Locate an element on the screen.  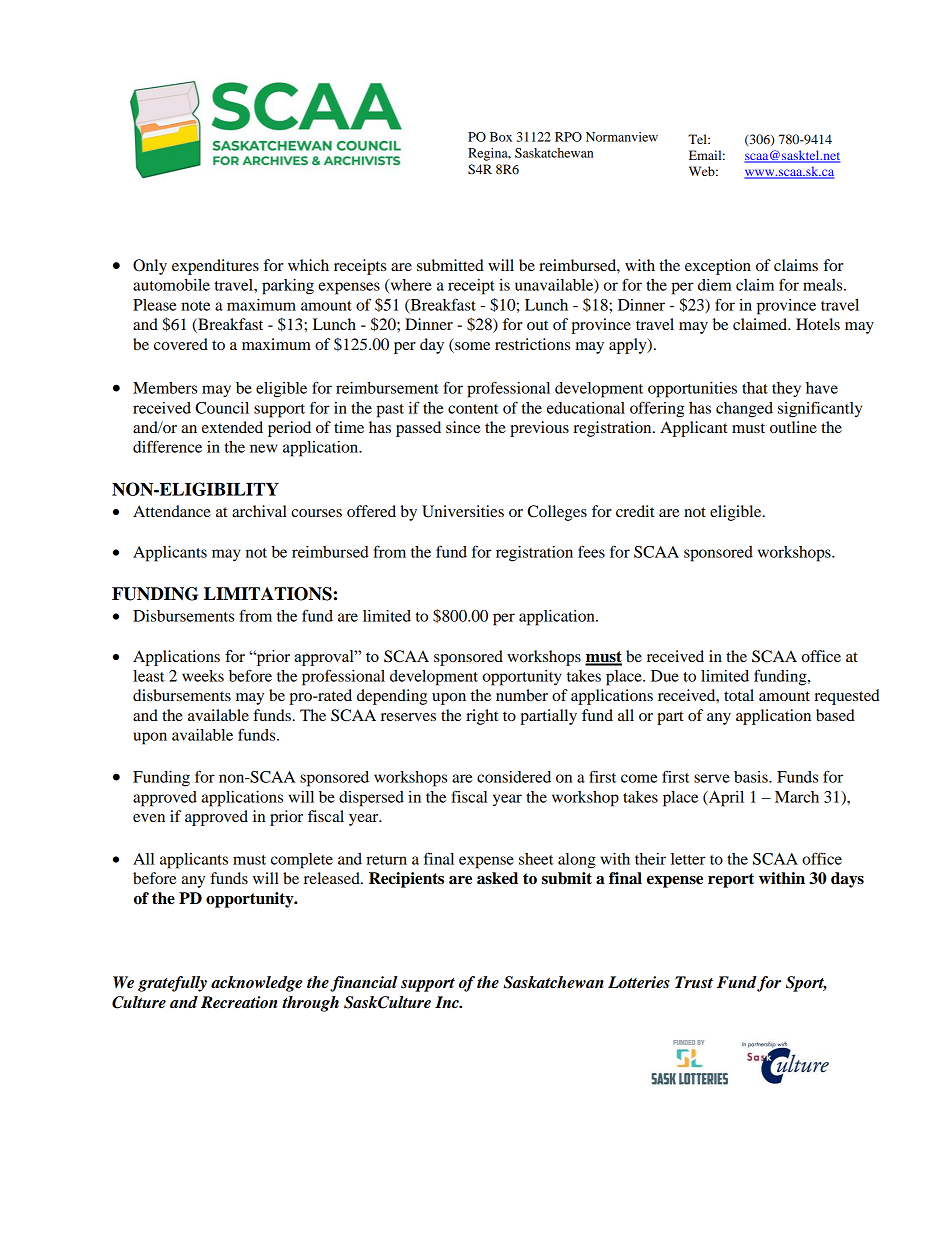
credit is located at coordinates (635, 511).
